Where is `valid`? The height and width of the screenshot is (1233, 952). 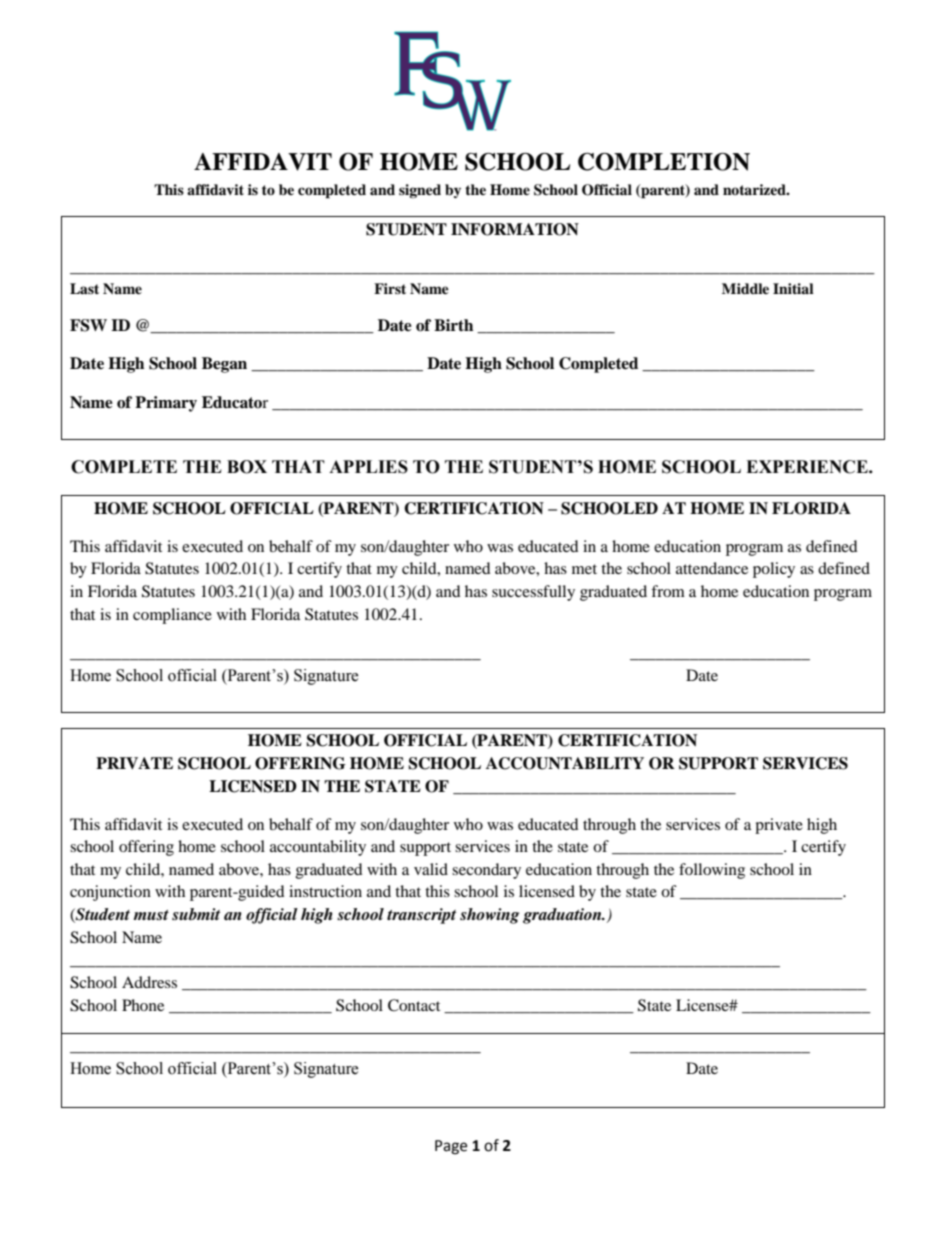 valid is located at coordinates (431, 869).
